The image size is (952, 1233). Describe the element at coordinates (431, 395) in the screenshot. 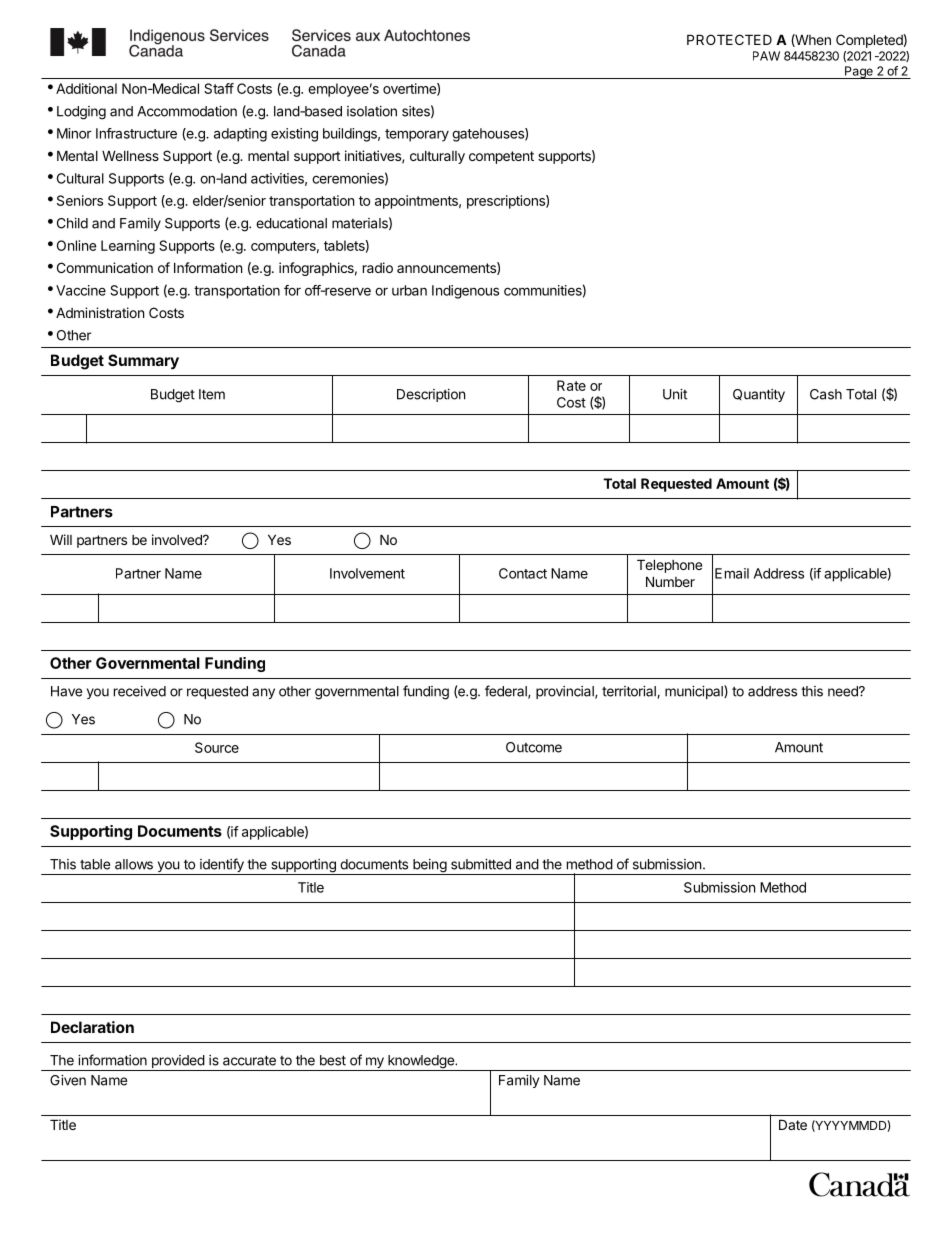

I see `Description` at that location.
